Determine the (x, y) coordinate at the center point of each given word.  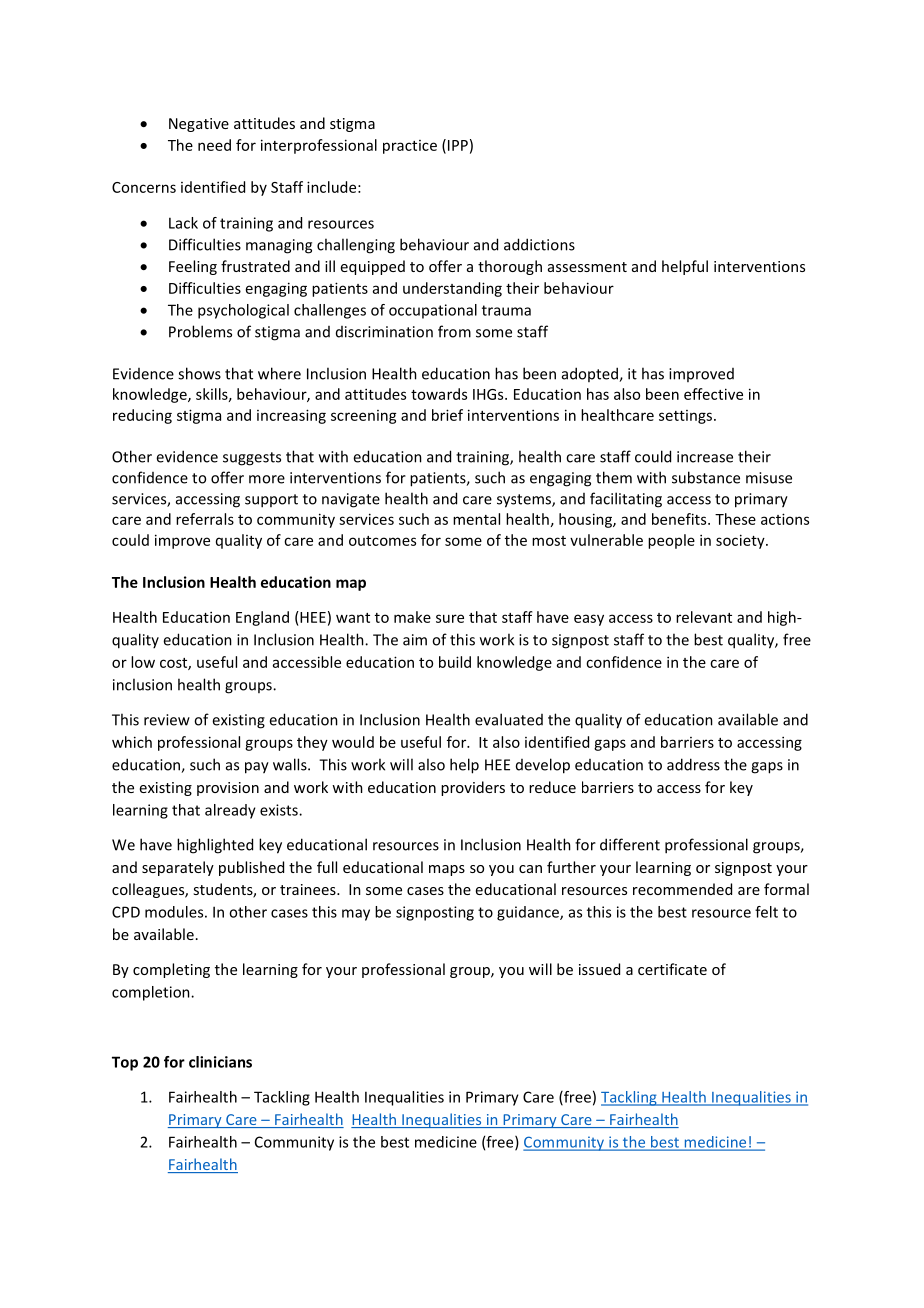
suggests (252, 459)
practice (410, 147)
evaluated (509, 719)
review (167, 720)
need (214, 145)
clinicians (220, 1062)
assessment (587, 267)
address (693, 764)
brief (447, 415)
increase (705, 457)
